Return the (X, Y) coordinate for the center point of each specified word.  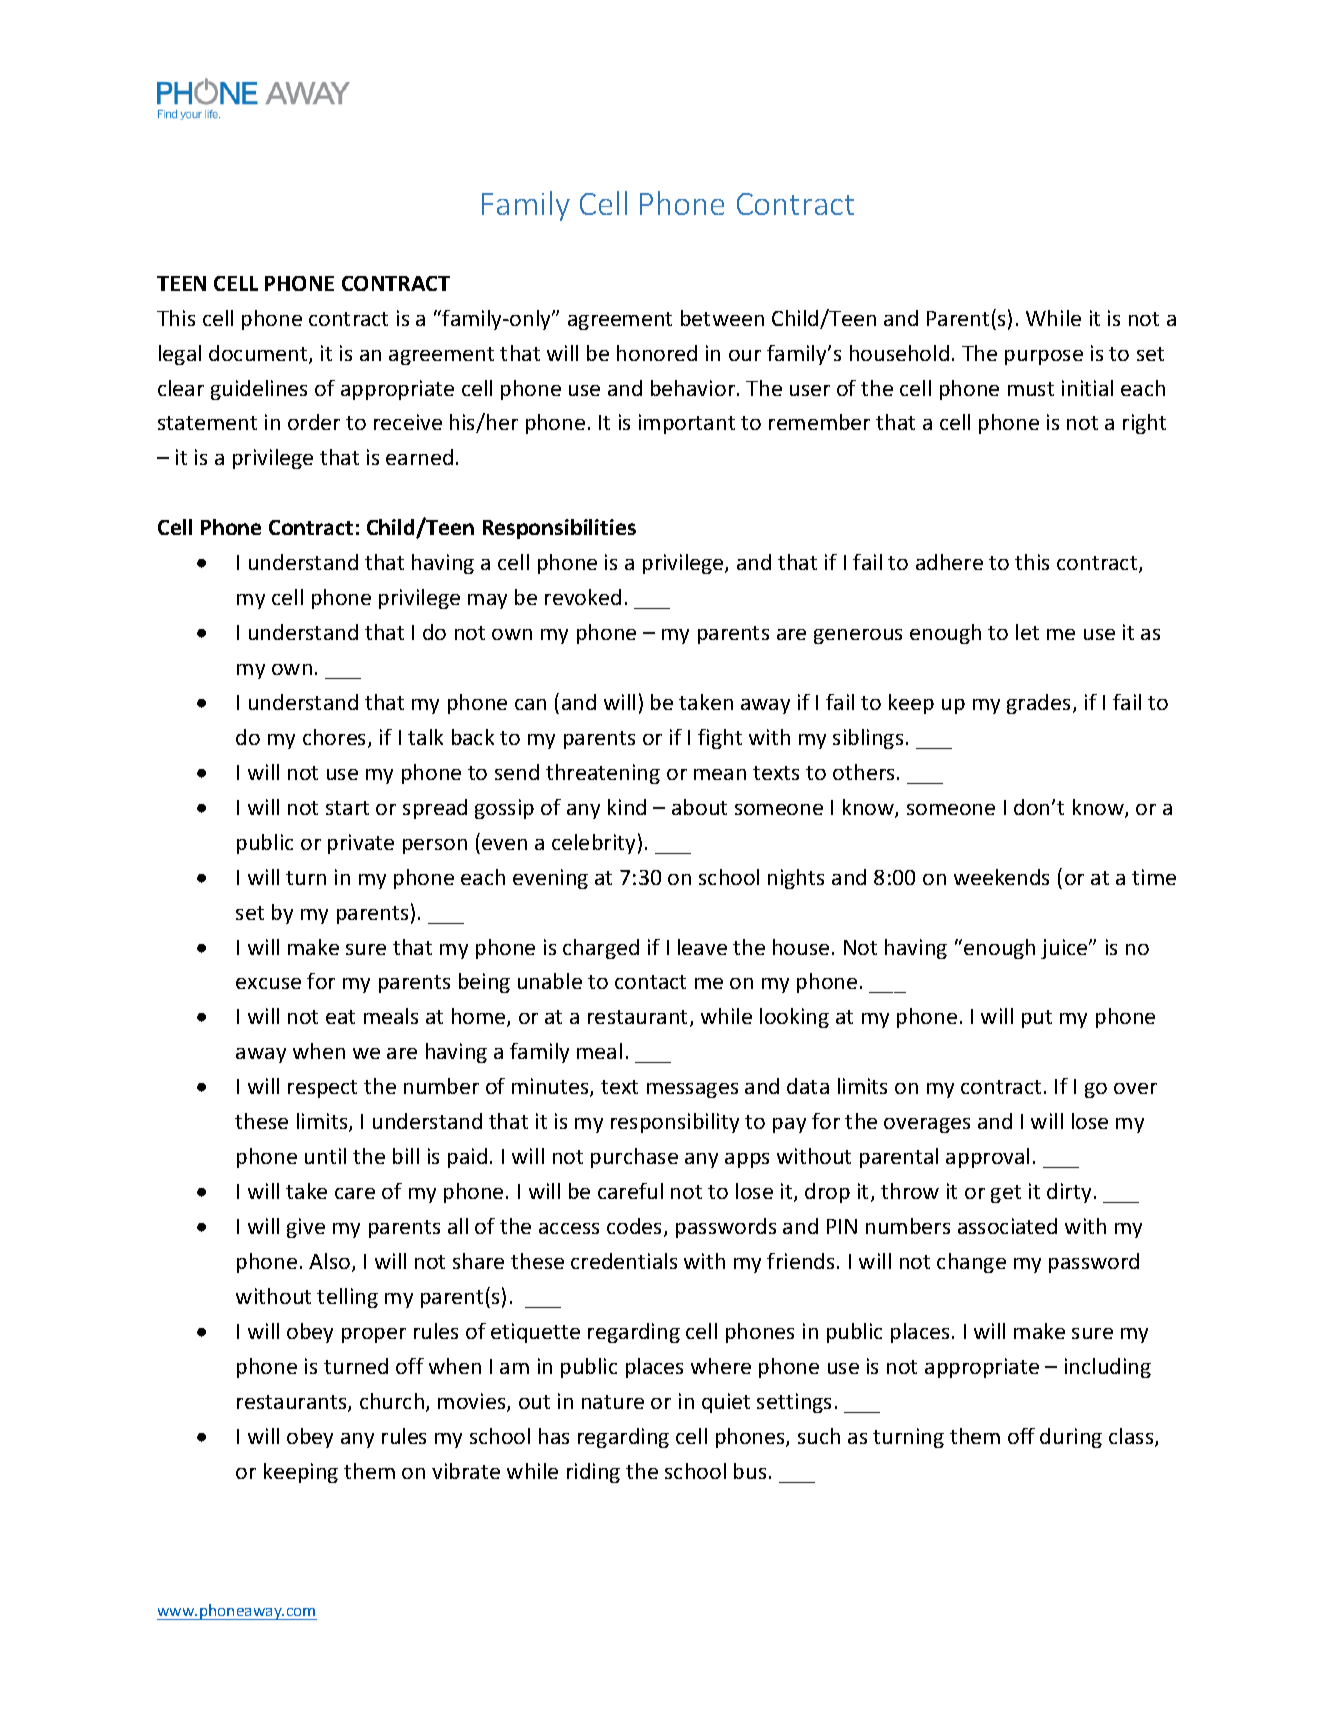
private (361, 844)
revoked (583, 597)
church (393, 1402)
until (325, 1156)
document (259, 354)
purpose (1044, 357)
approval (987, 1158)
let (1027, 632)
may (487, 601)
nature (613, 1402)
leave (702, 947)
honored (657, 353)
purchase (634, 1158)
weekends (1001, 877)
